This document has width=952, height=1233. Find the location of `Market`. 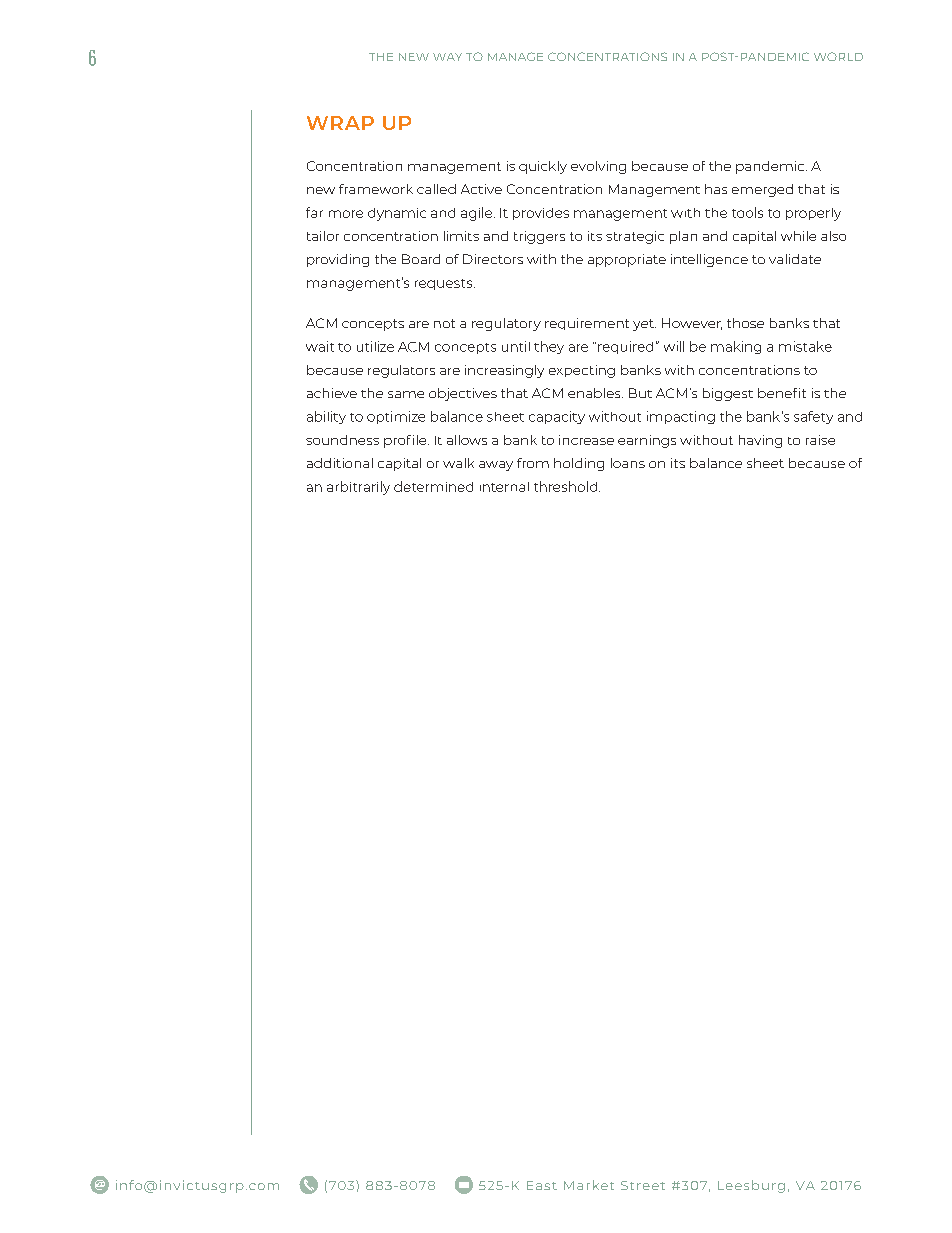

Market is located at coordinates (589, 1185).
